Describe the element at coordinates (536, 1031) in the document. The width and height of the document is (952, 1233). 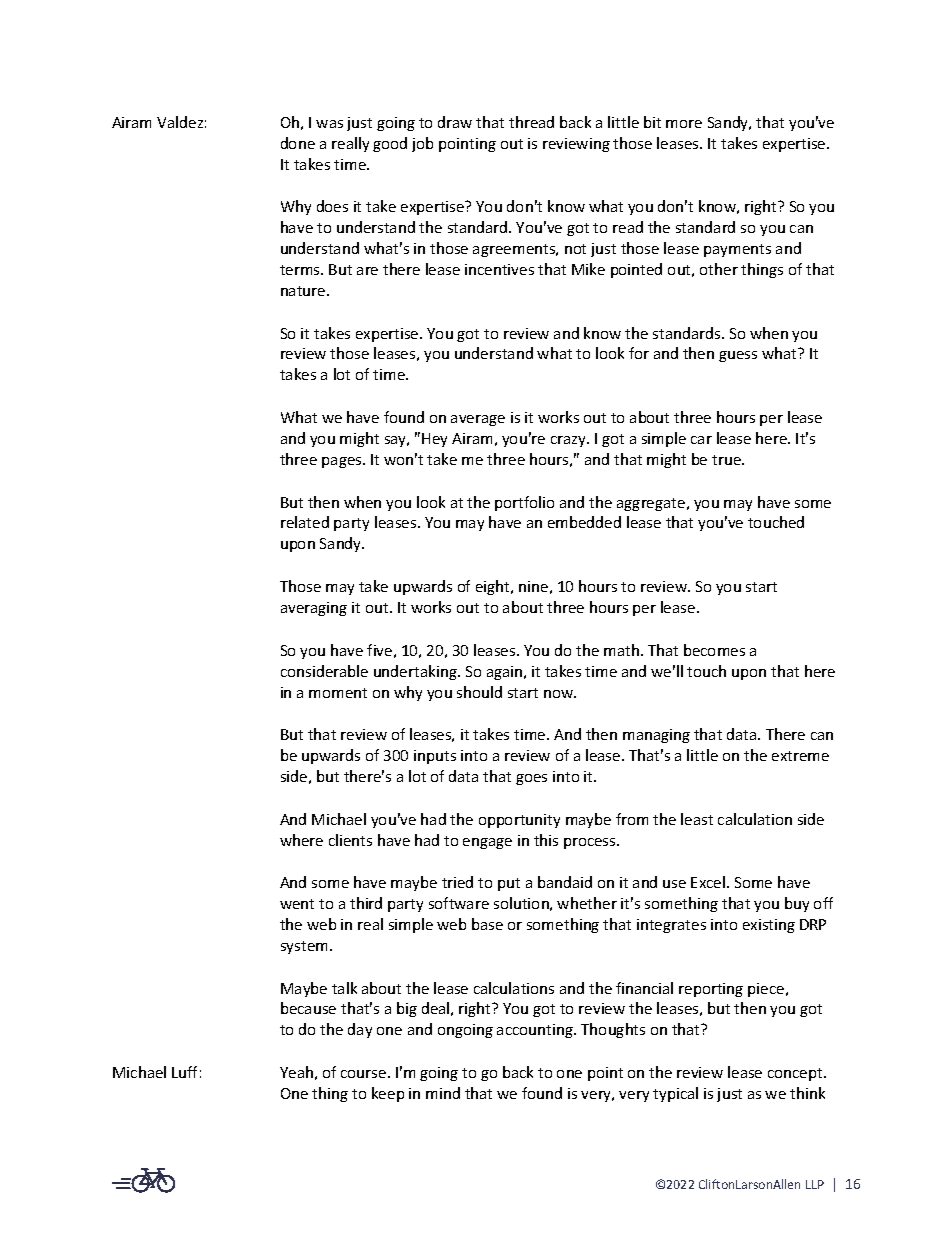
I see `accounting` at that location.
